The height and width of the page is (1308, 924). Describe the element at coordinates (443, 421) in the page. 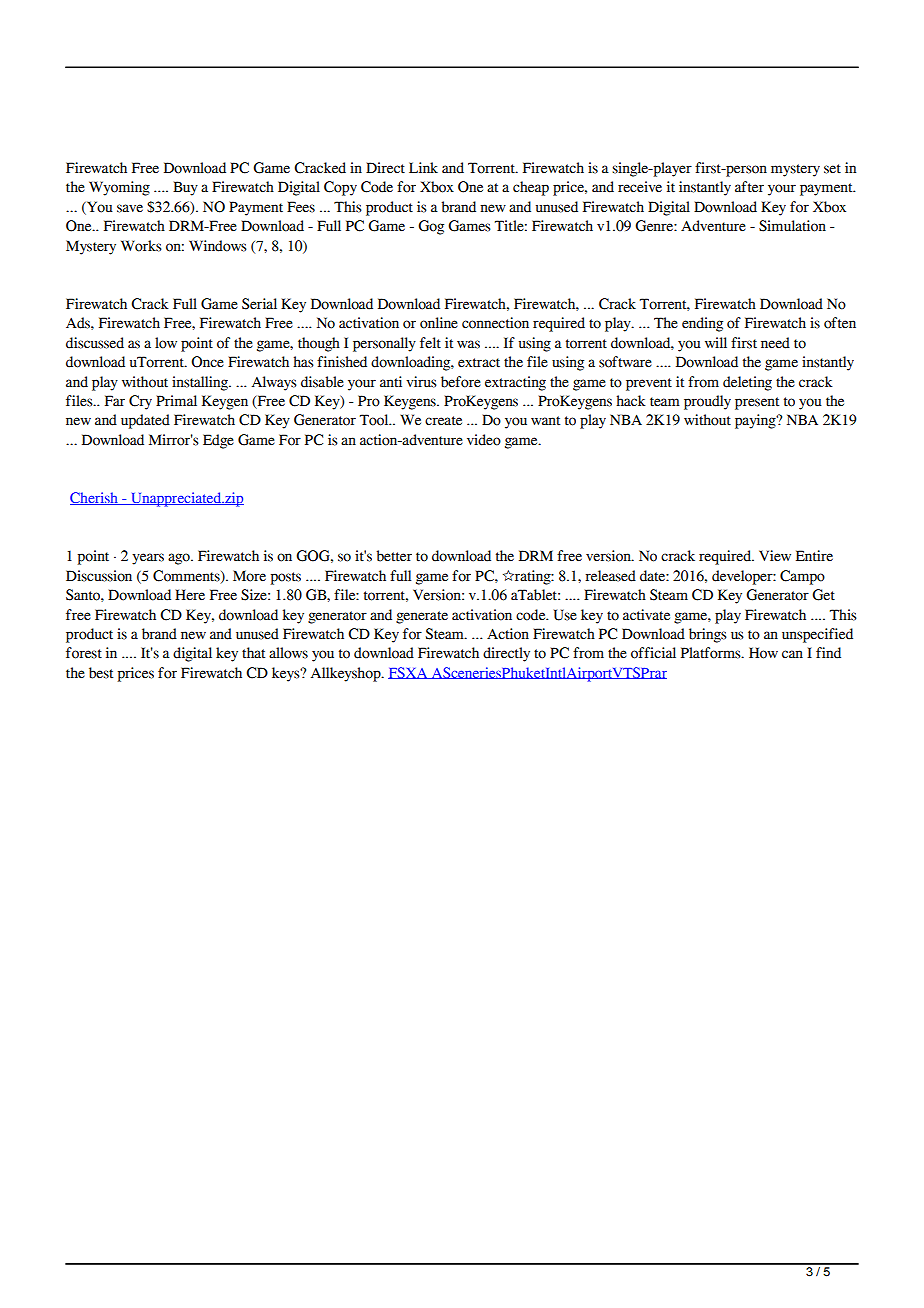

I see `create` at that location.
